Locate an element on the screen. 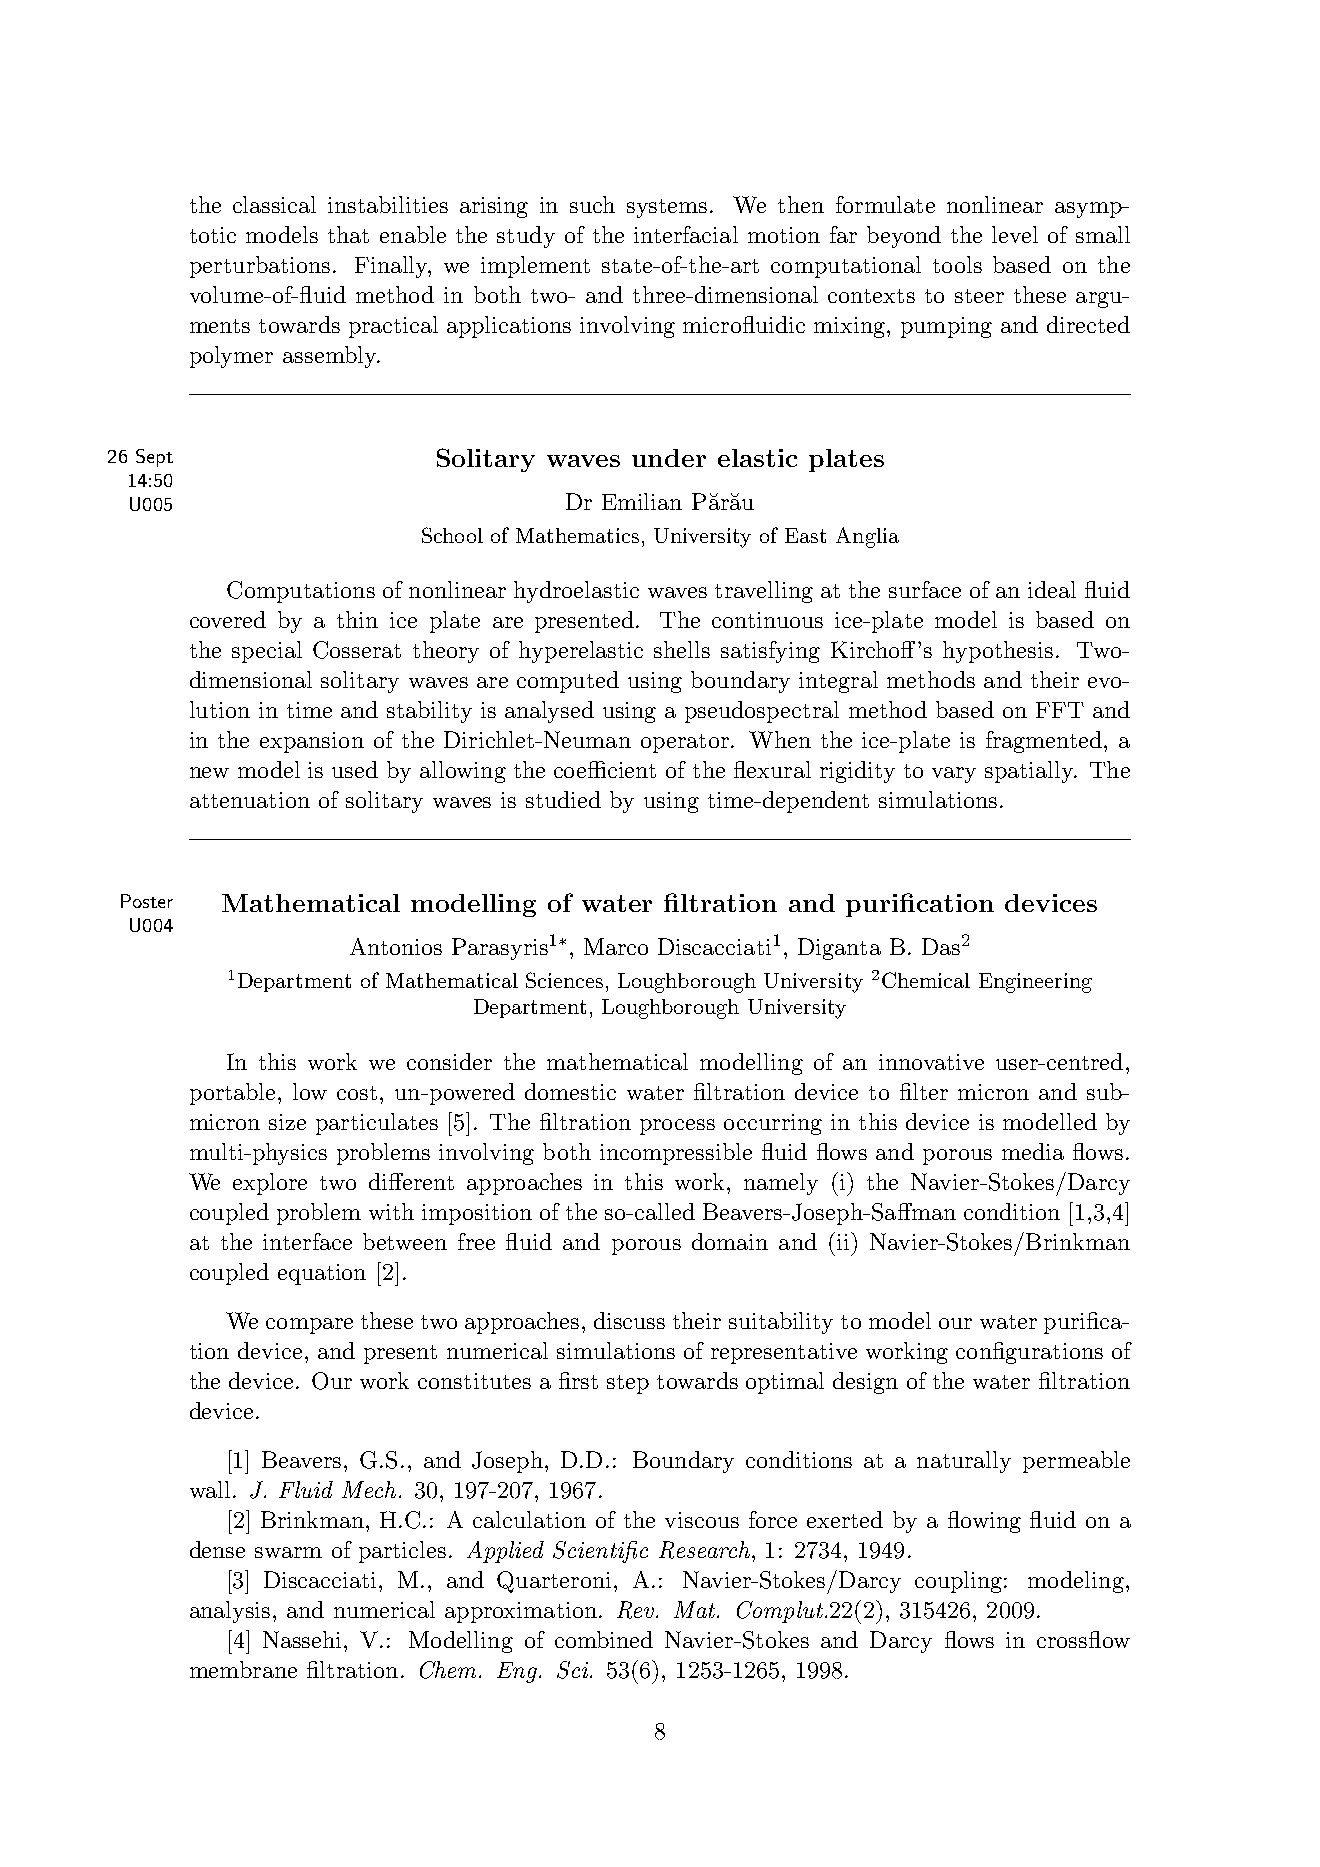 The image size is (1320, 1867). interface is located at coordinates (307, 1241).
